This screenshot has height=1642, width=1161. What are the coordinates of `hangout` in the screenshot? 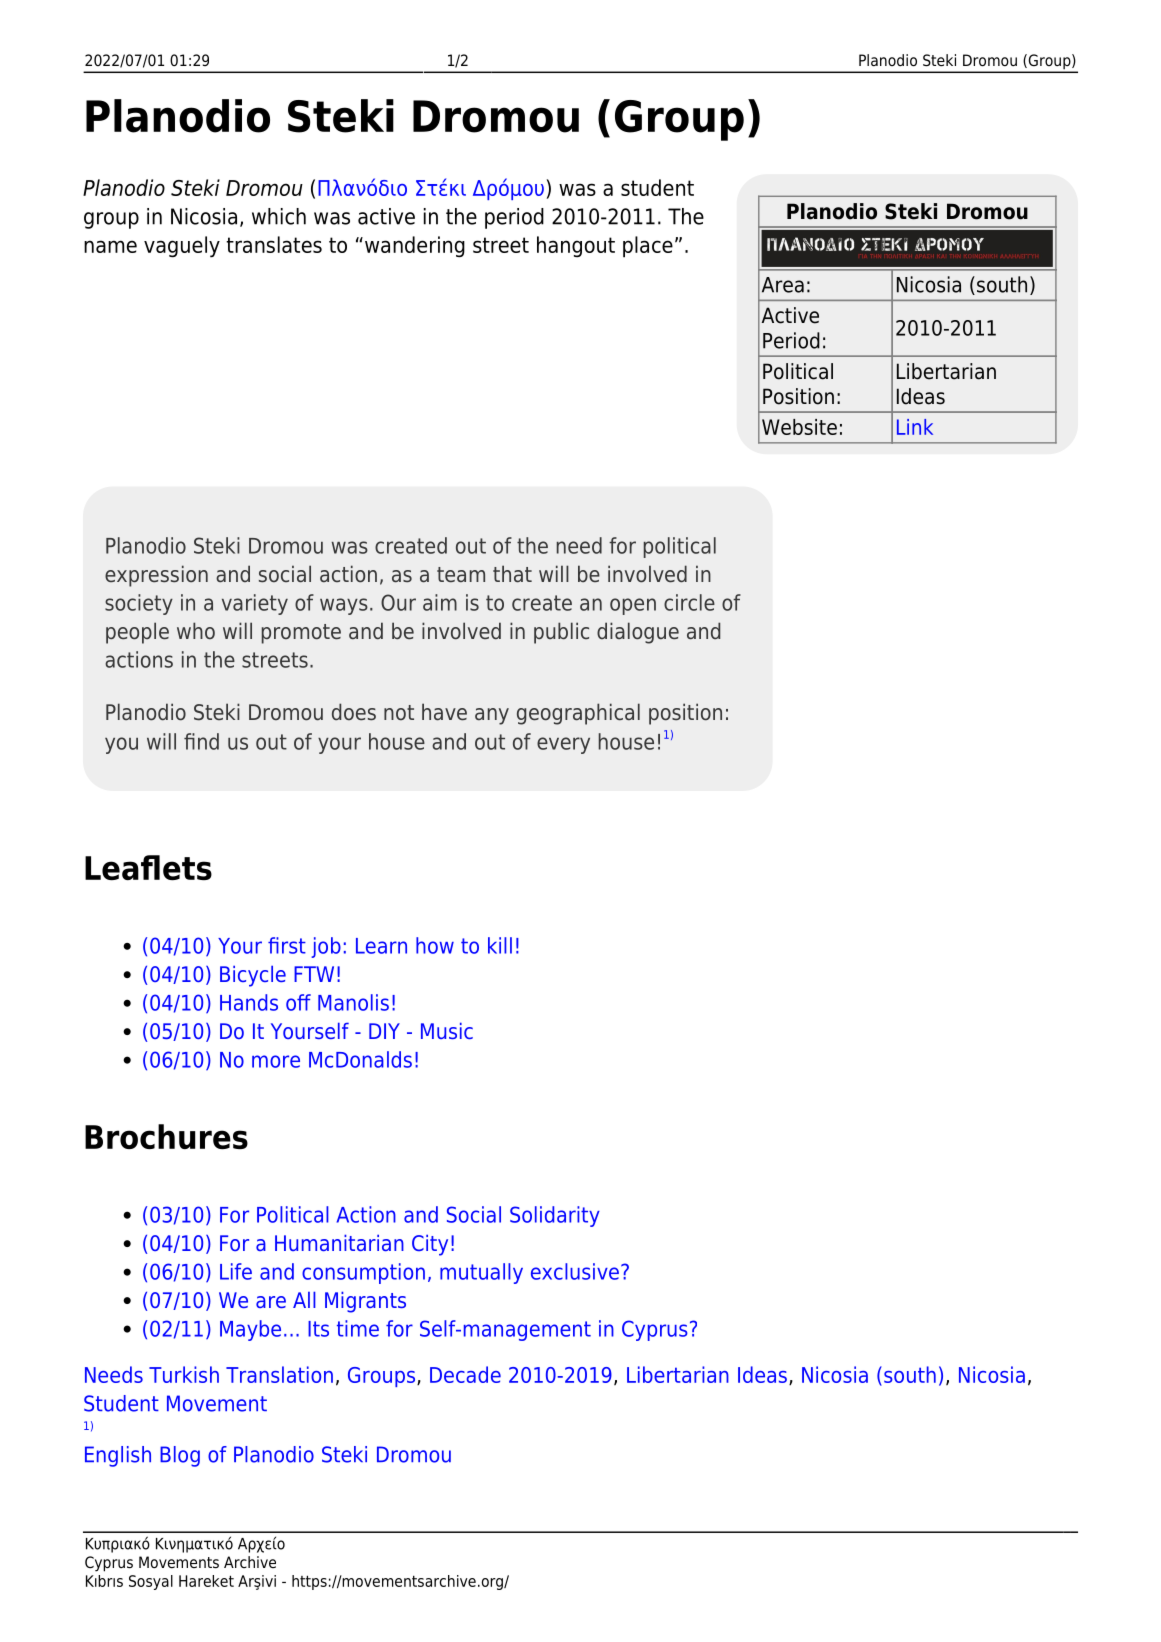 It's located at (576, 246).
